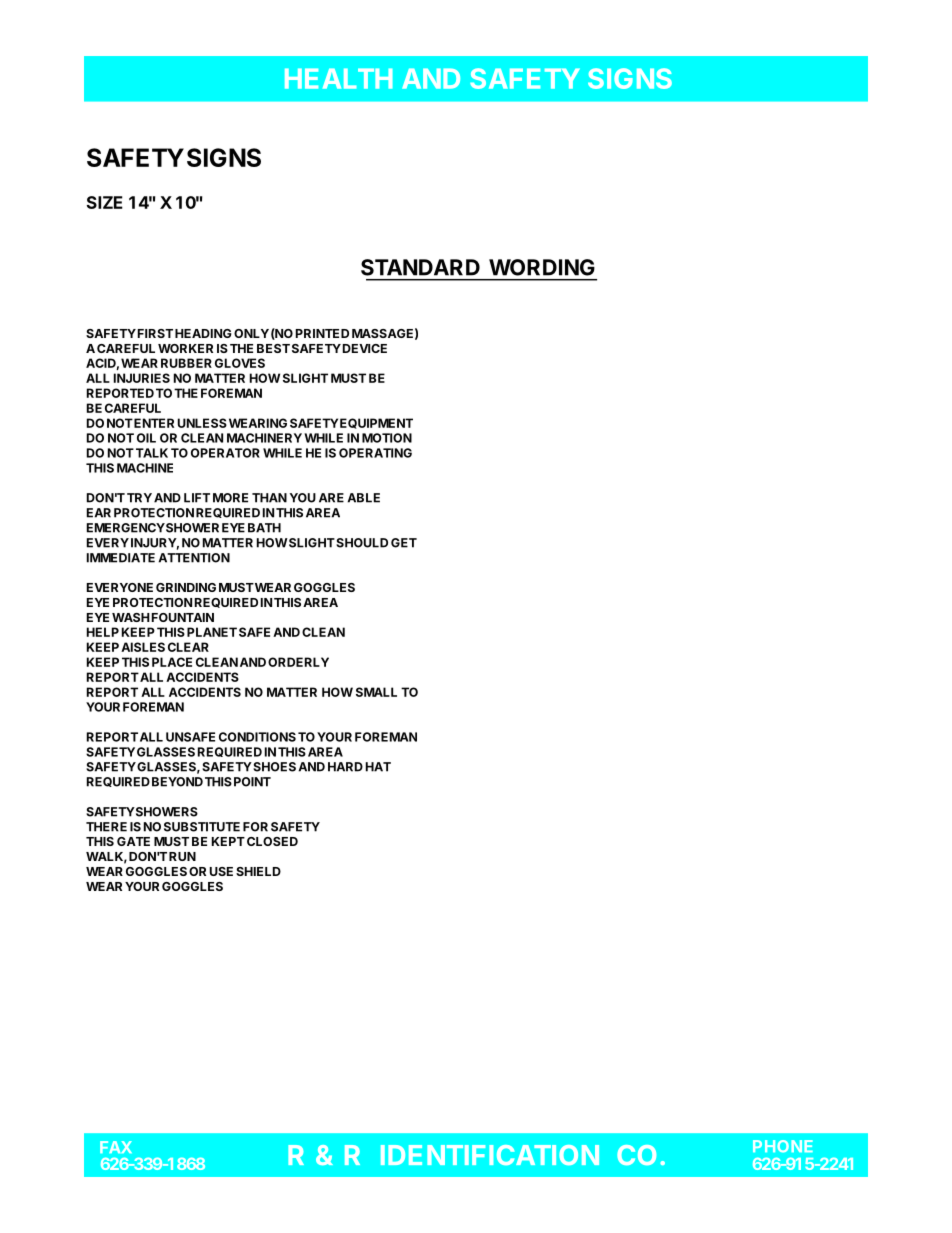  What do you see at coordinates (387, 438) in the screenshot?
I see `MOTION` at bounding box center [387, 438].
